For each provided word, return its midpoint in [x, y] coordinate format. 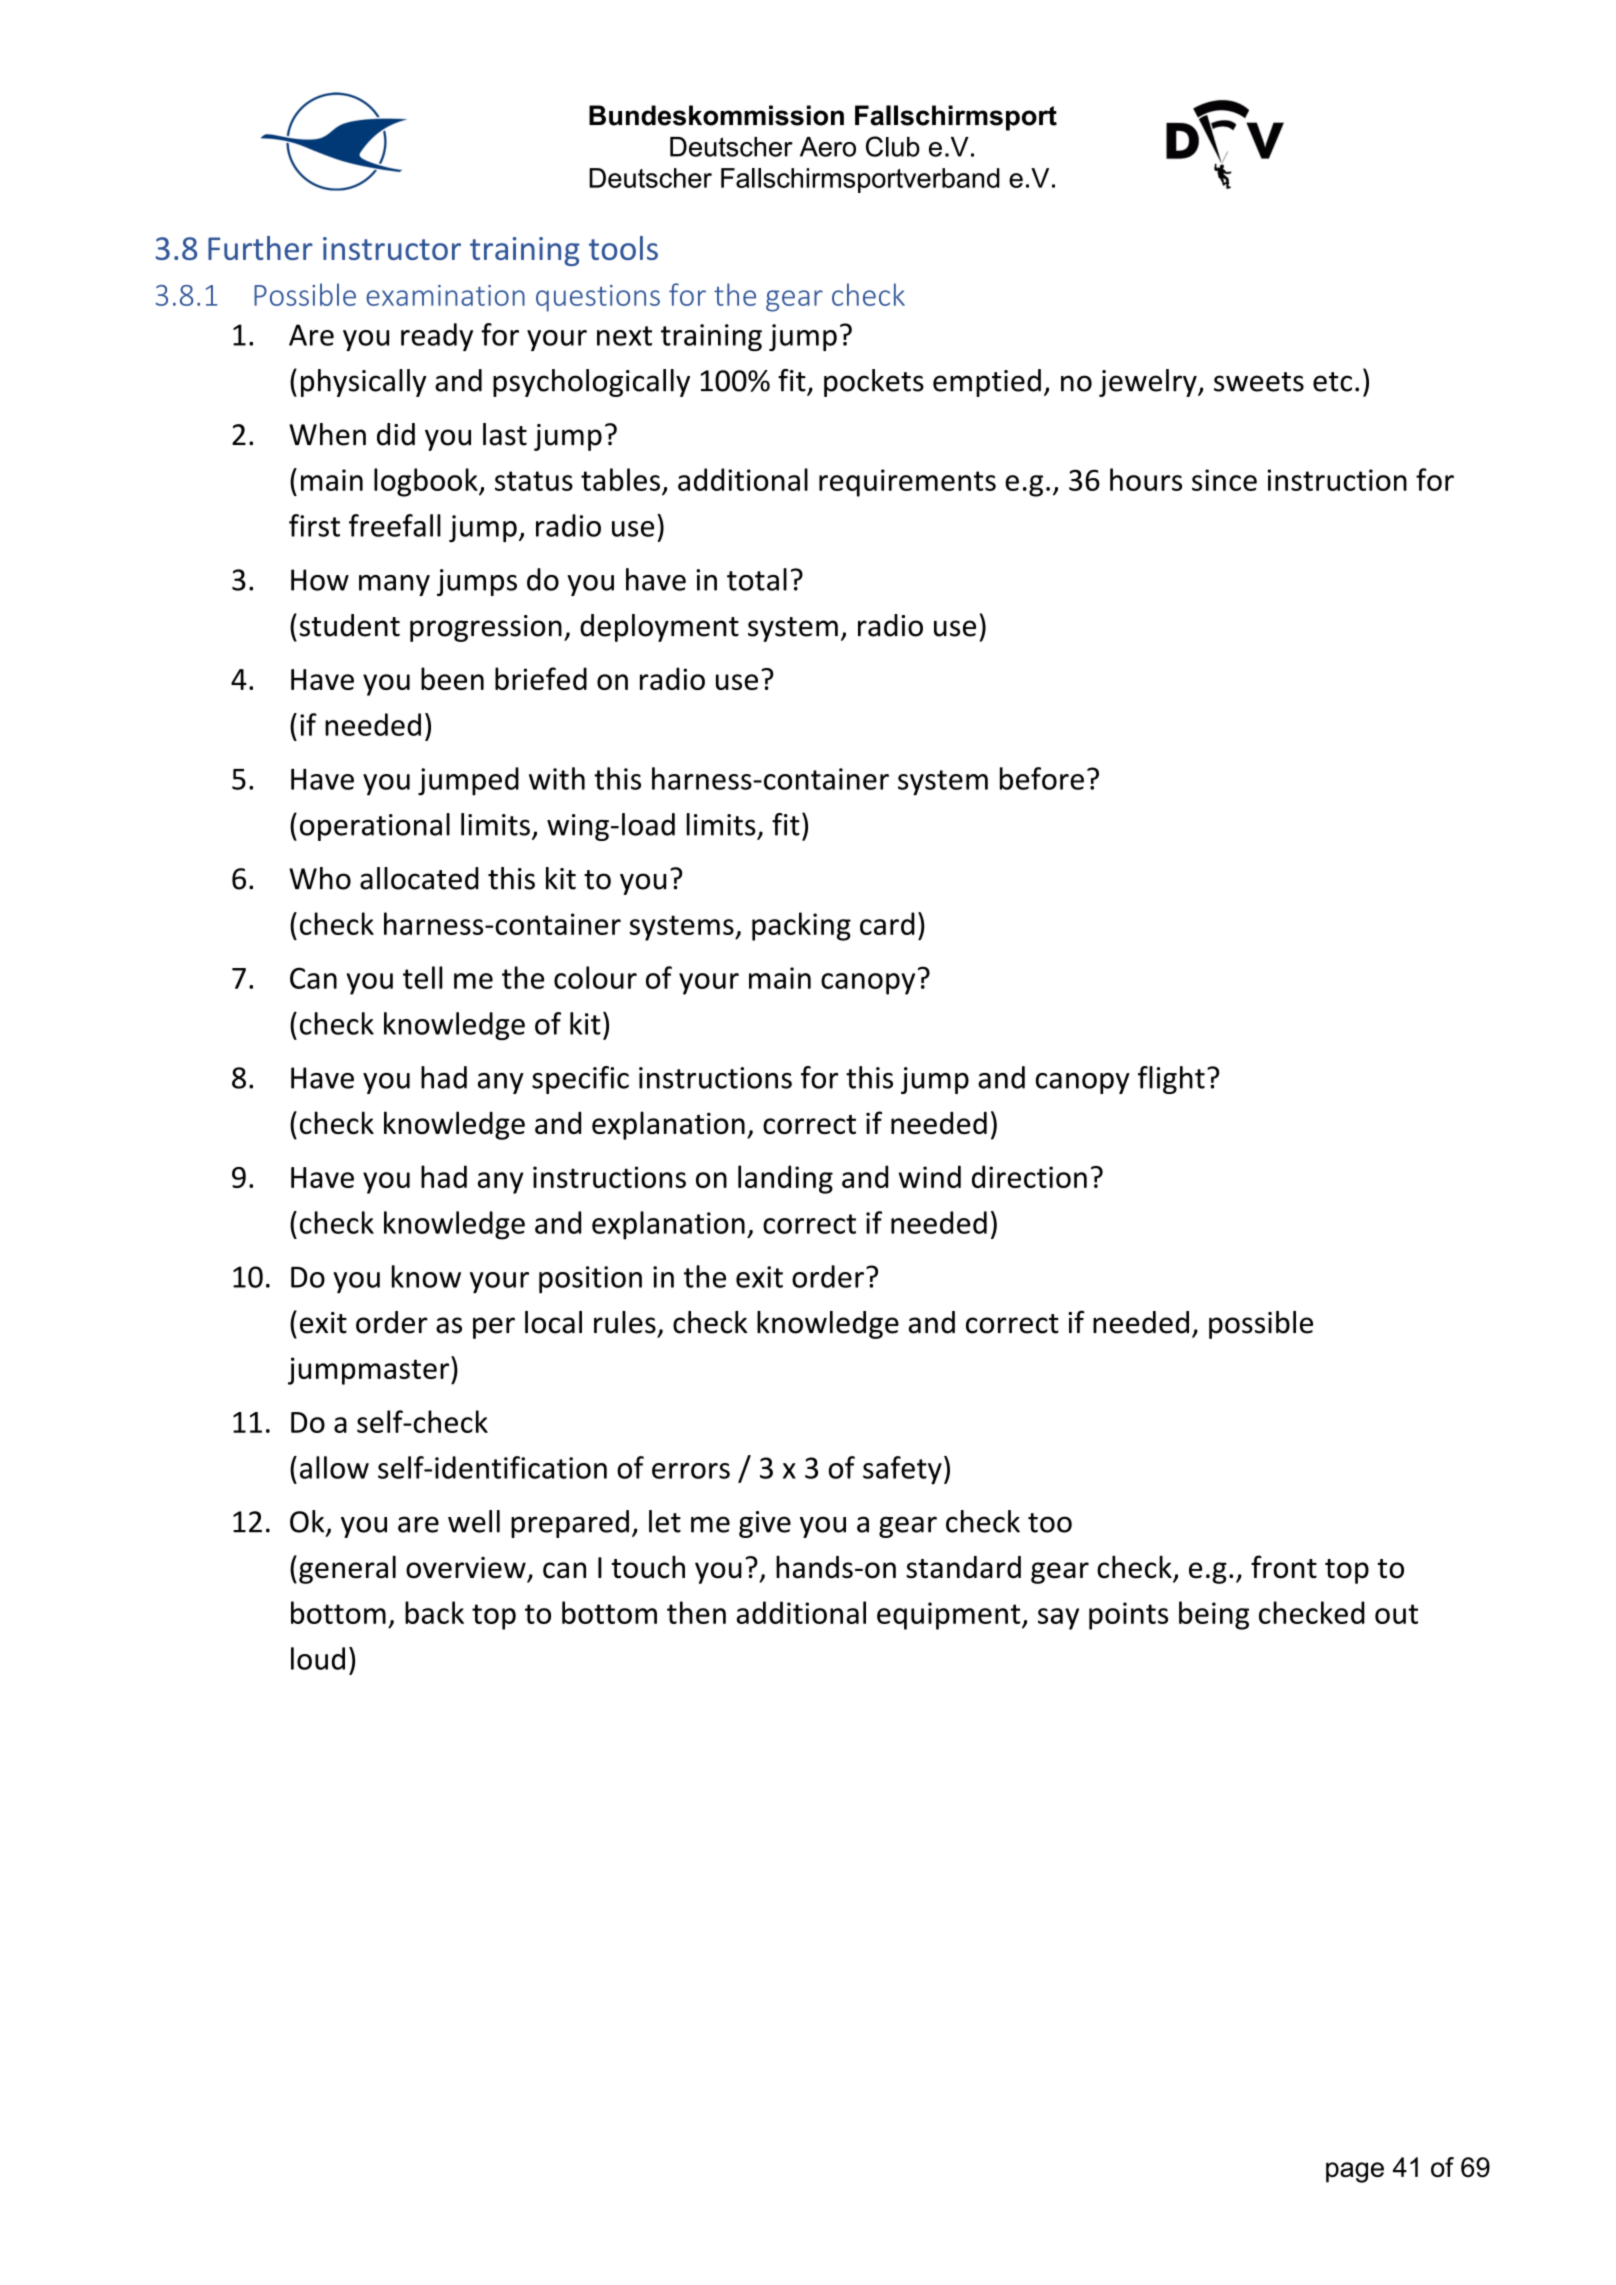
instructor [392, 248]
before [1042, 778]
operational [375, 827]
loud [318, 1658]
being [1214, 1615]
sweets [1259, 382]
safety [902, 1470]
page [1355, 2172]
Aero [828, 147]
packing [801, 926]
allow [334, 1467]
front [1284, 1567]
